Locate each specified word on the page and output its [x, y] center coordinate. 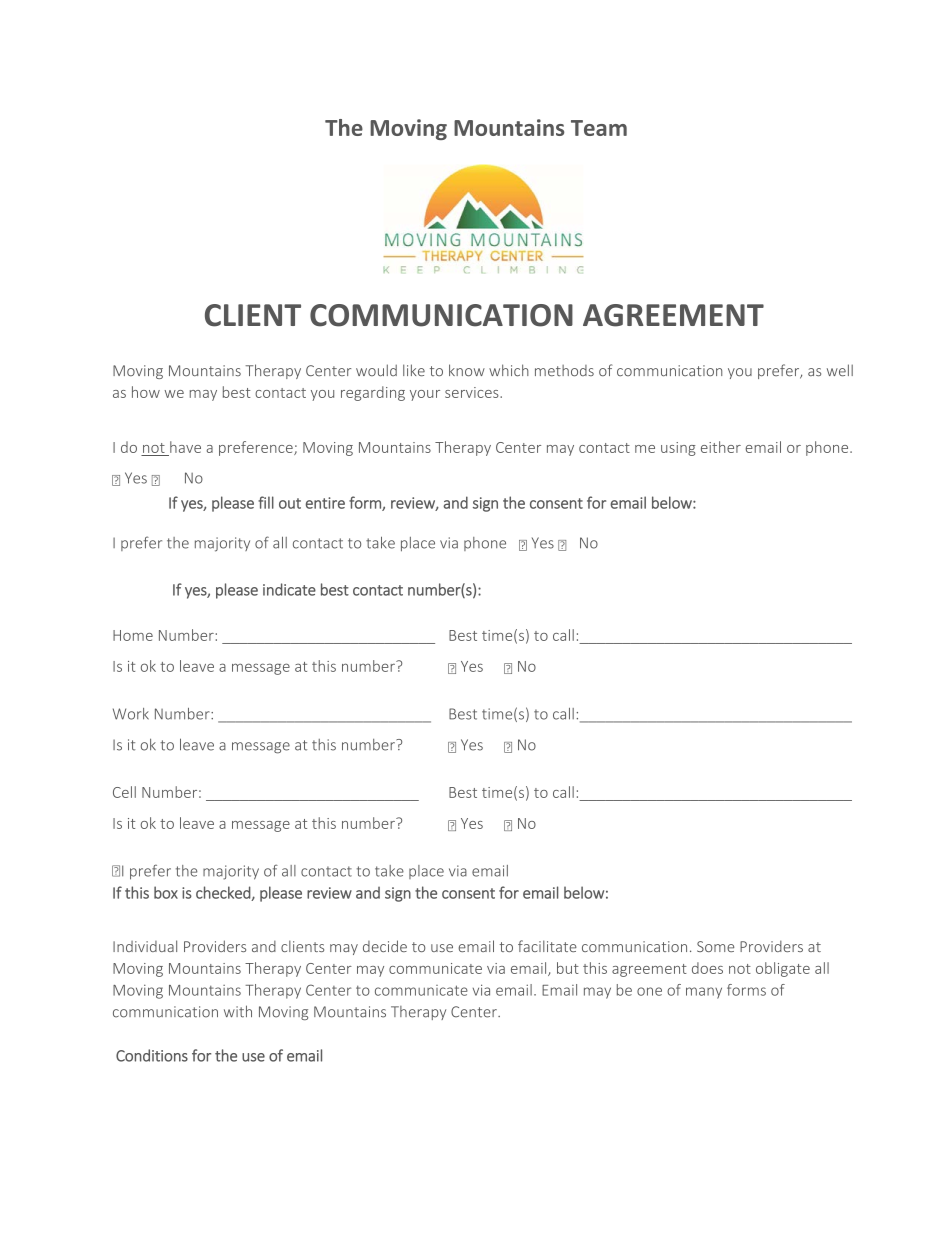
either [721, 447]
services [473, 392]
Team [599, 128]
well [840, 370]
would [376, 370]
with [238, 1011]
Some [715, 946]
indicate [289, 589]
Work [131, 714]
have [185, 447]
